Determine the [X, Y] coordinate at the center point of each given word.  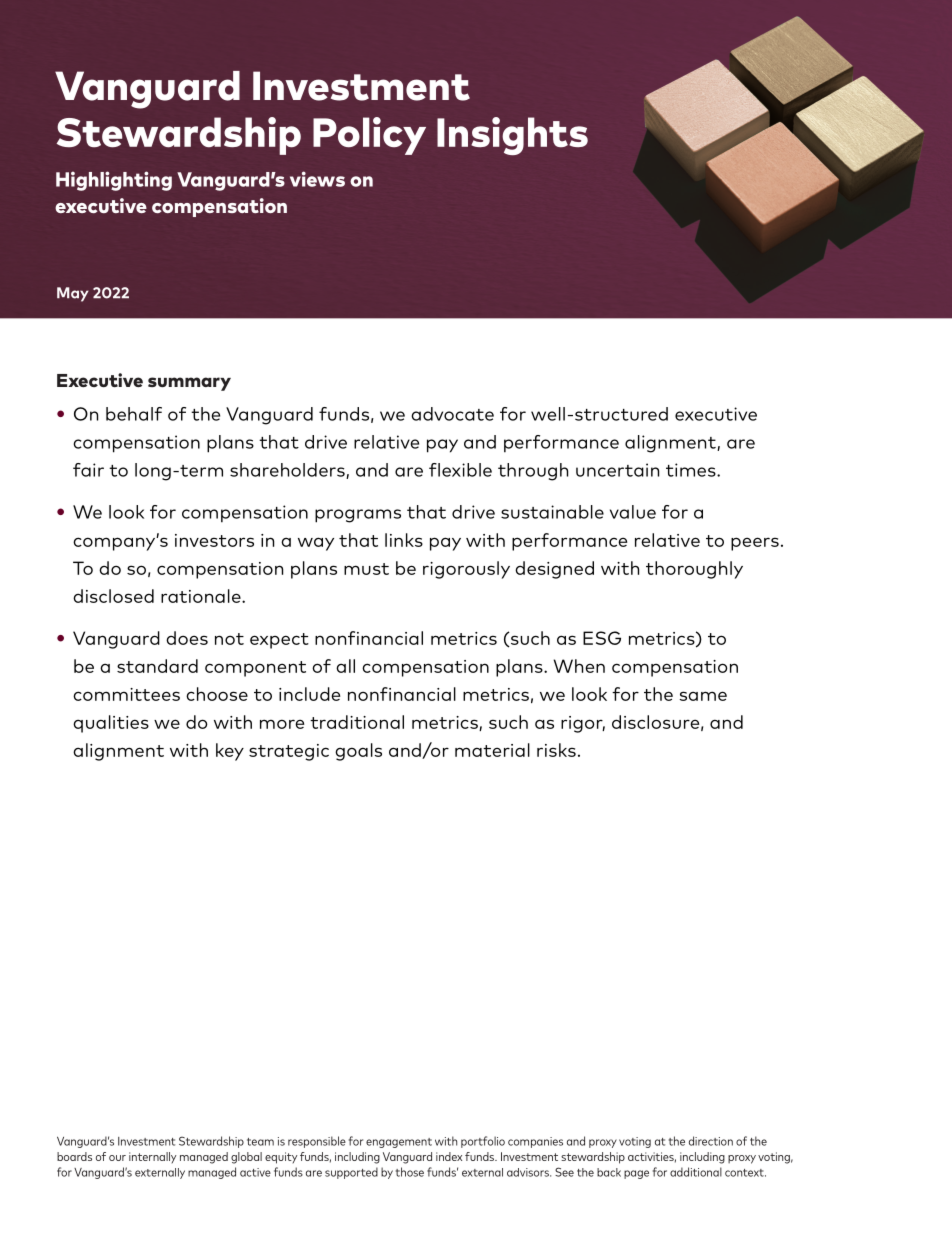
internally [153, 1157]
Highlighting [114, 181]
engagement [399, 1143]
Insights [512, 136]
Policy [369, 136]
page [636, 1174]
